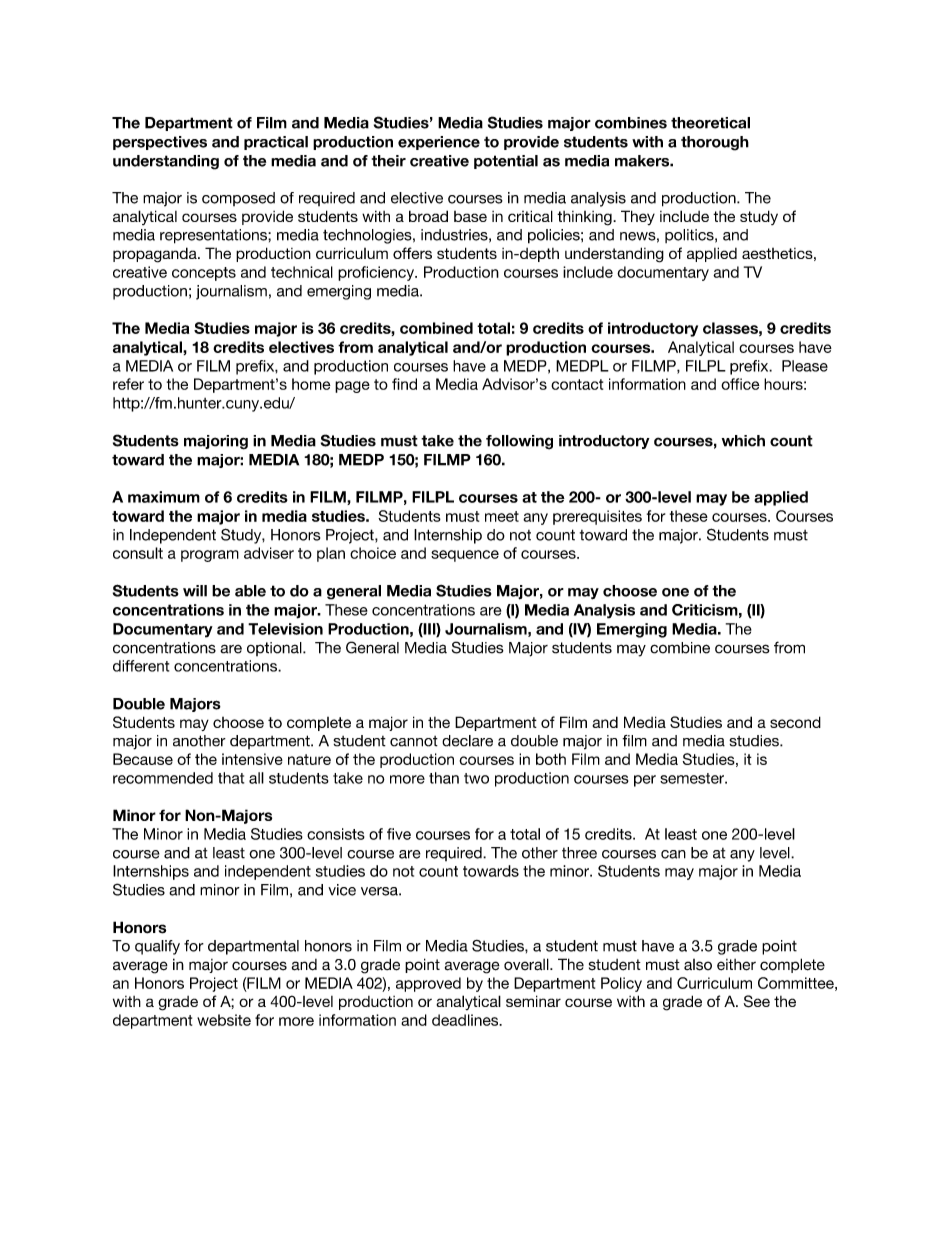 The width and height of the screenshot is (952, 1233). What do you see at coordinates (224, 1020) in the screenshot?
I see `website` at bounding box center [224, 1020].
